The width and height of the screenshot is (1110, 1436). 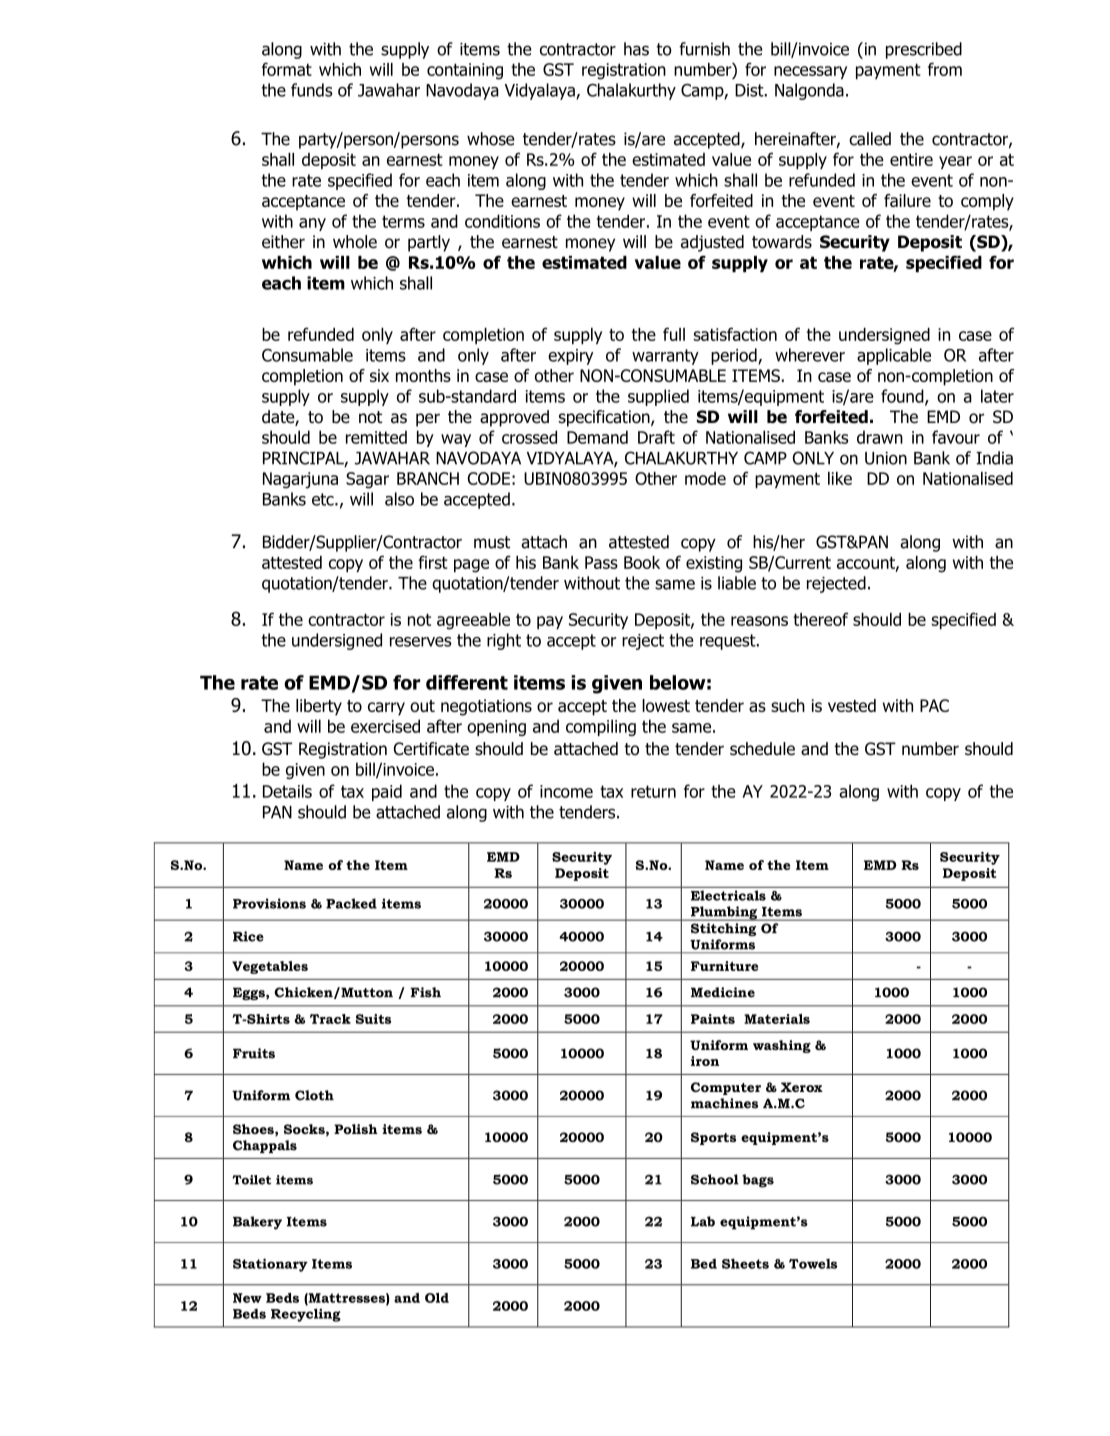 I want to click on Union, so click(x=886, y=458).
